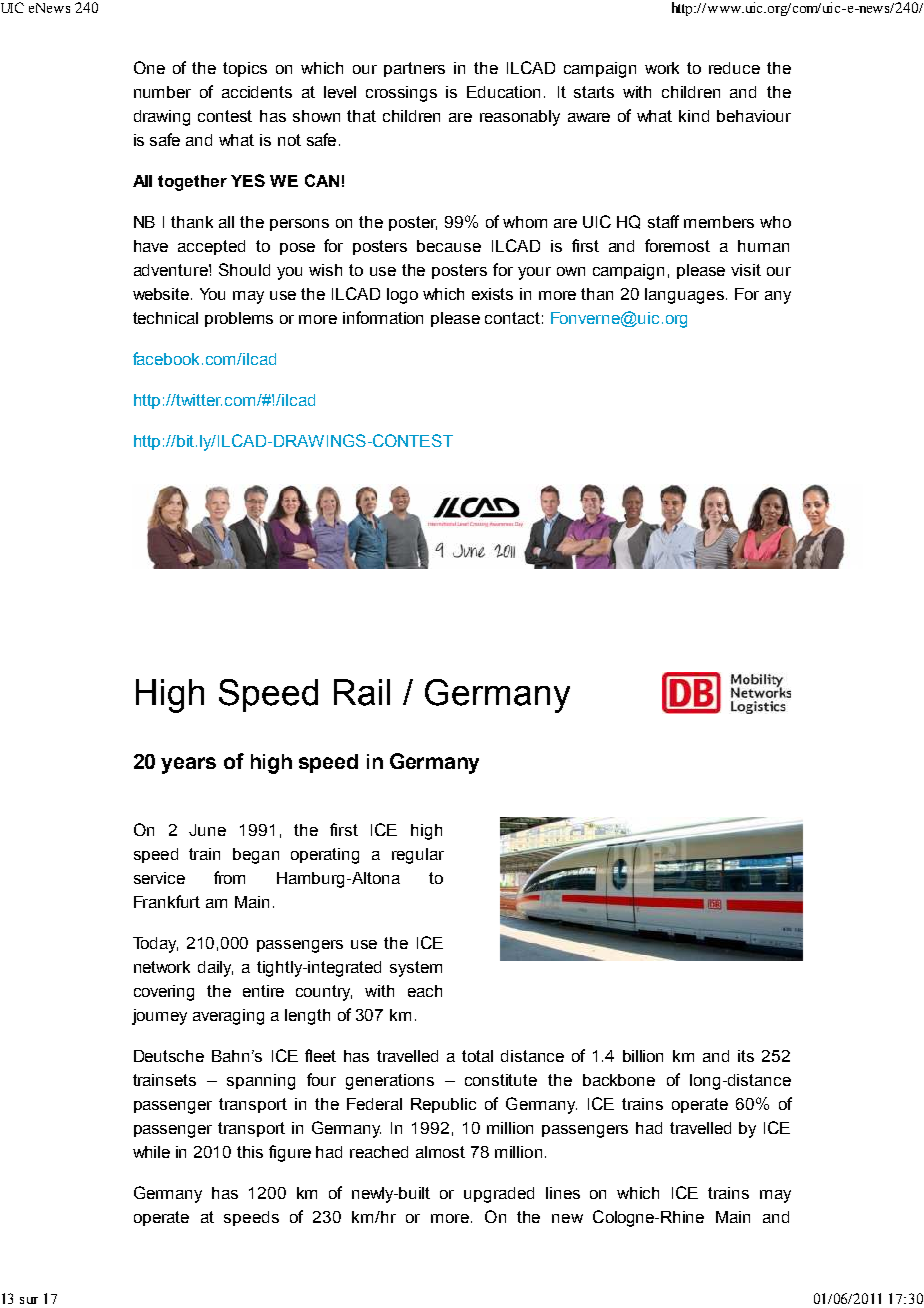  Describe the element at coordinates (162, 92) in the page. I see `number` at that location.
